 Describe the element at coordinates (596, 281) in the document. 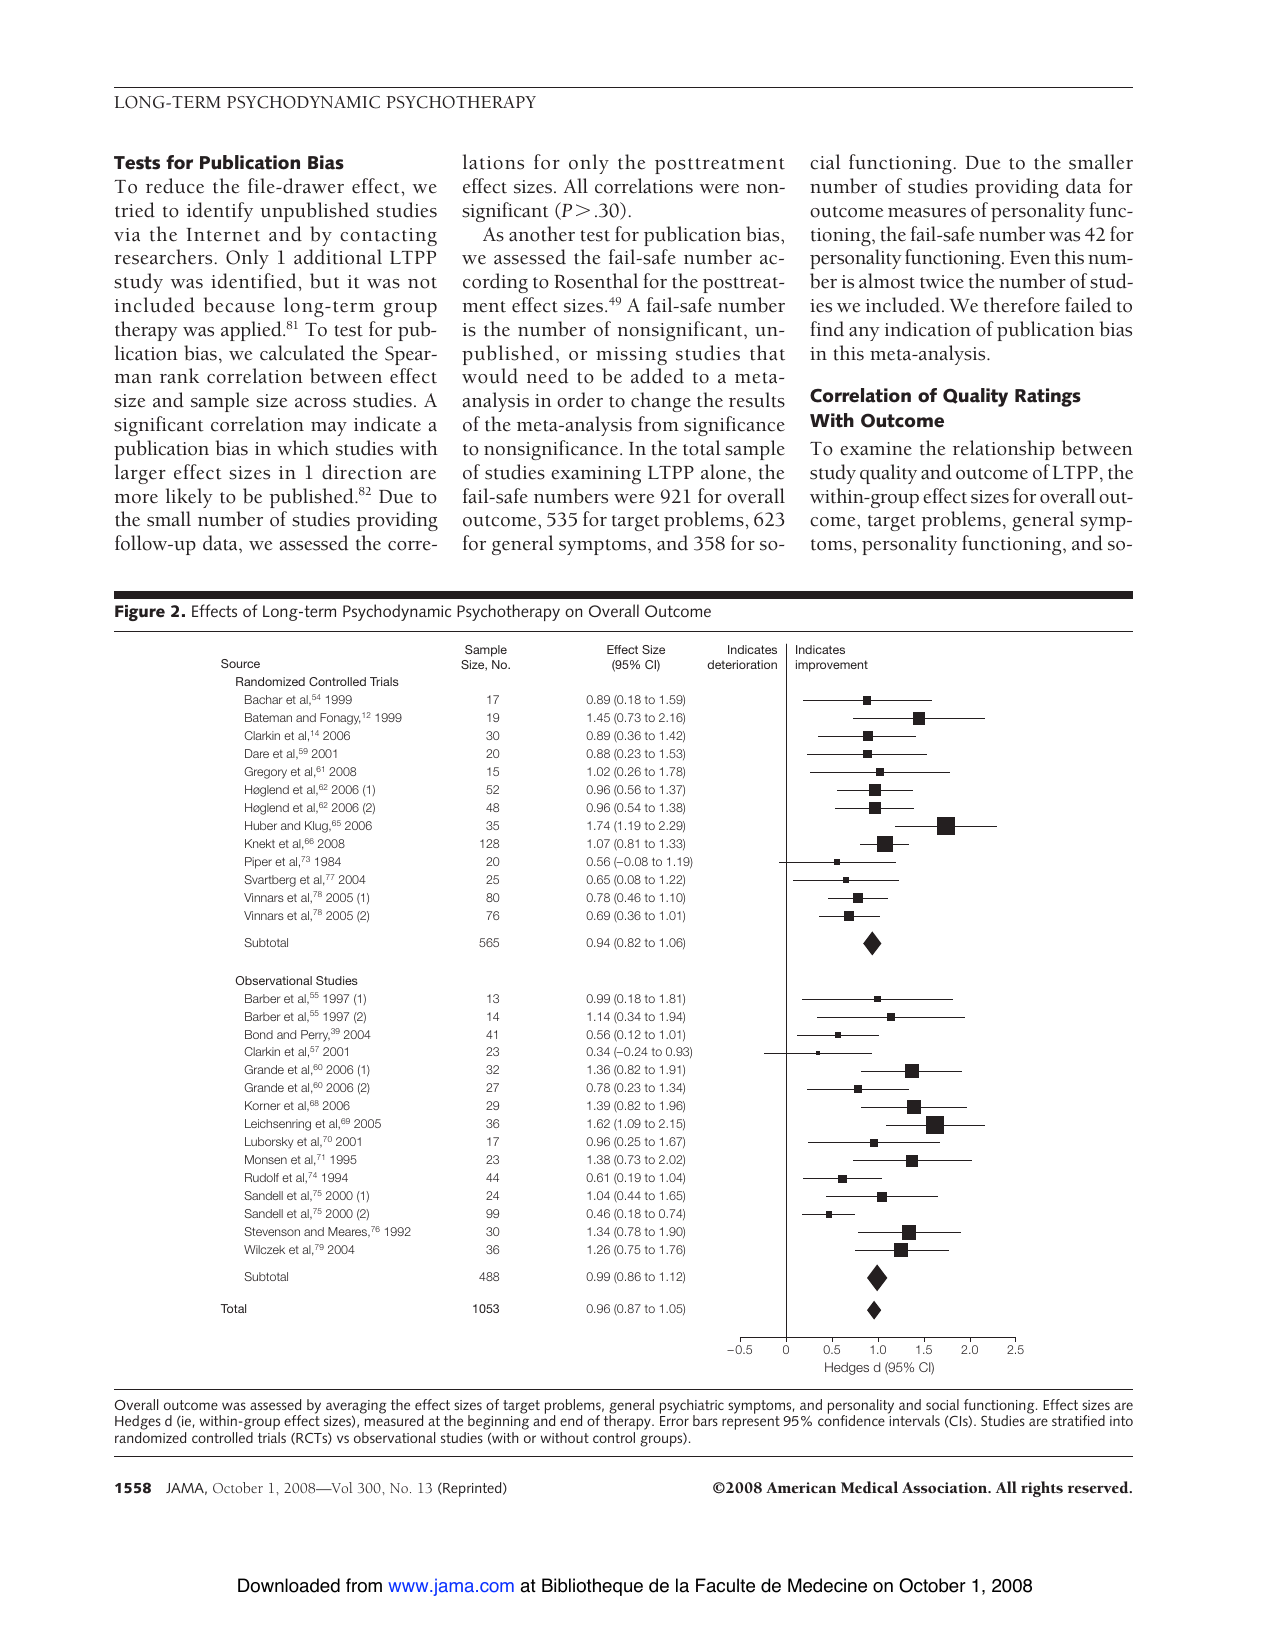

I see `Rosenthal` at that location.
